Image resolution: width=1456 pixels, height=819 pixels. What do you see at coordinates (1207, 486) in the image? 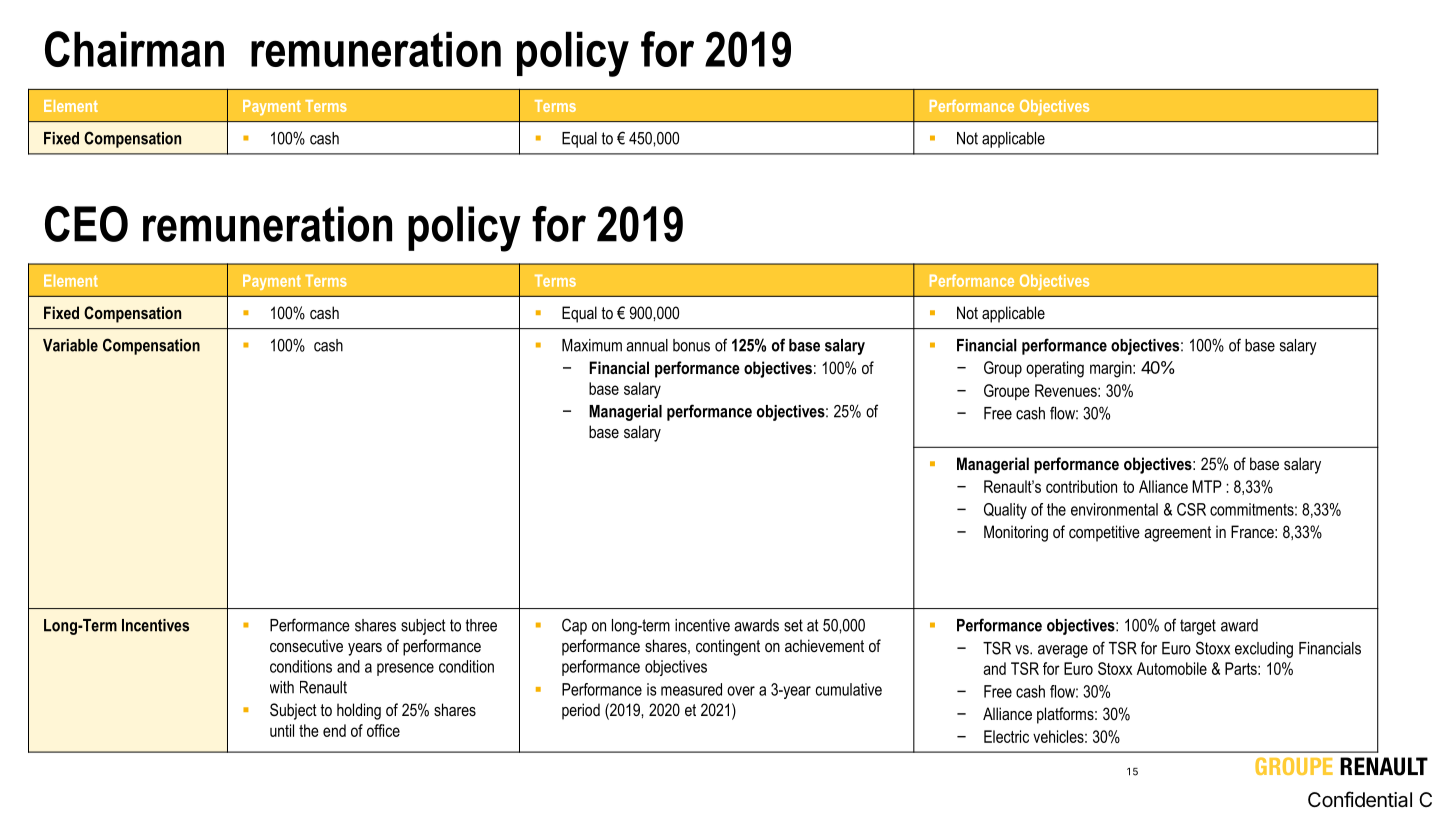
I see `MTP` at bounding box center [1207, 486].
